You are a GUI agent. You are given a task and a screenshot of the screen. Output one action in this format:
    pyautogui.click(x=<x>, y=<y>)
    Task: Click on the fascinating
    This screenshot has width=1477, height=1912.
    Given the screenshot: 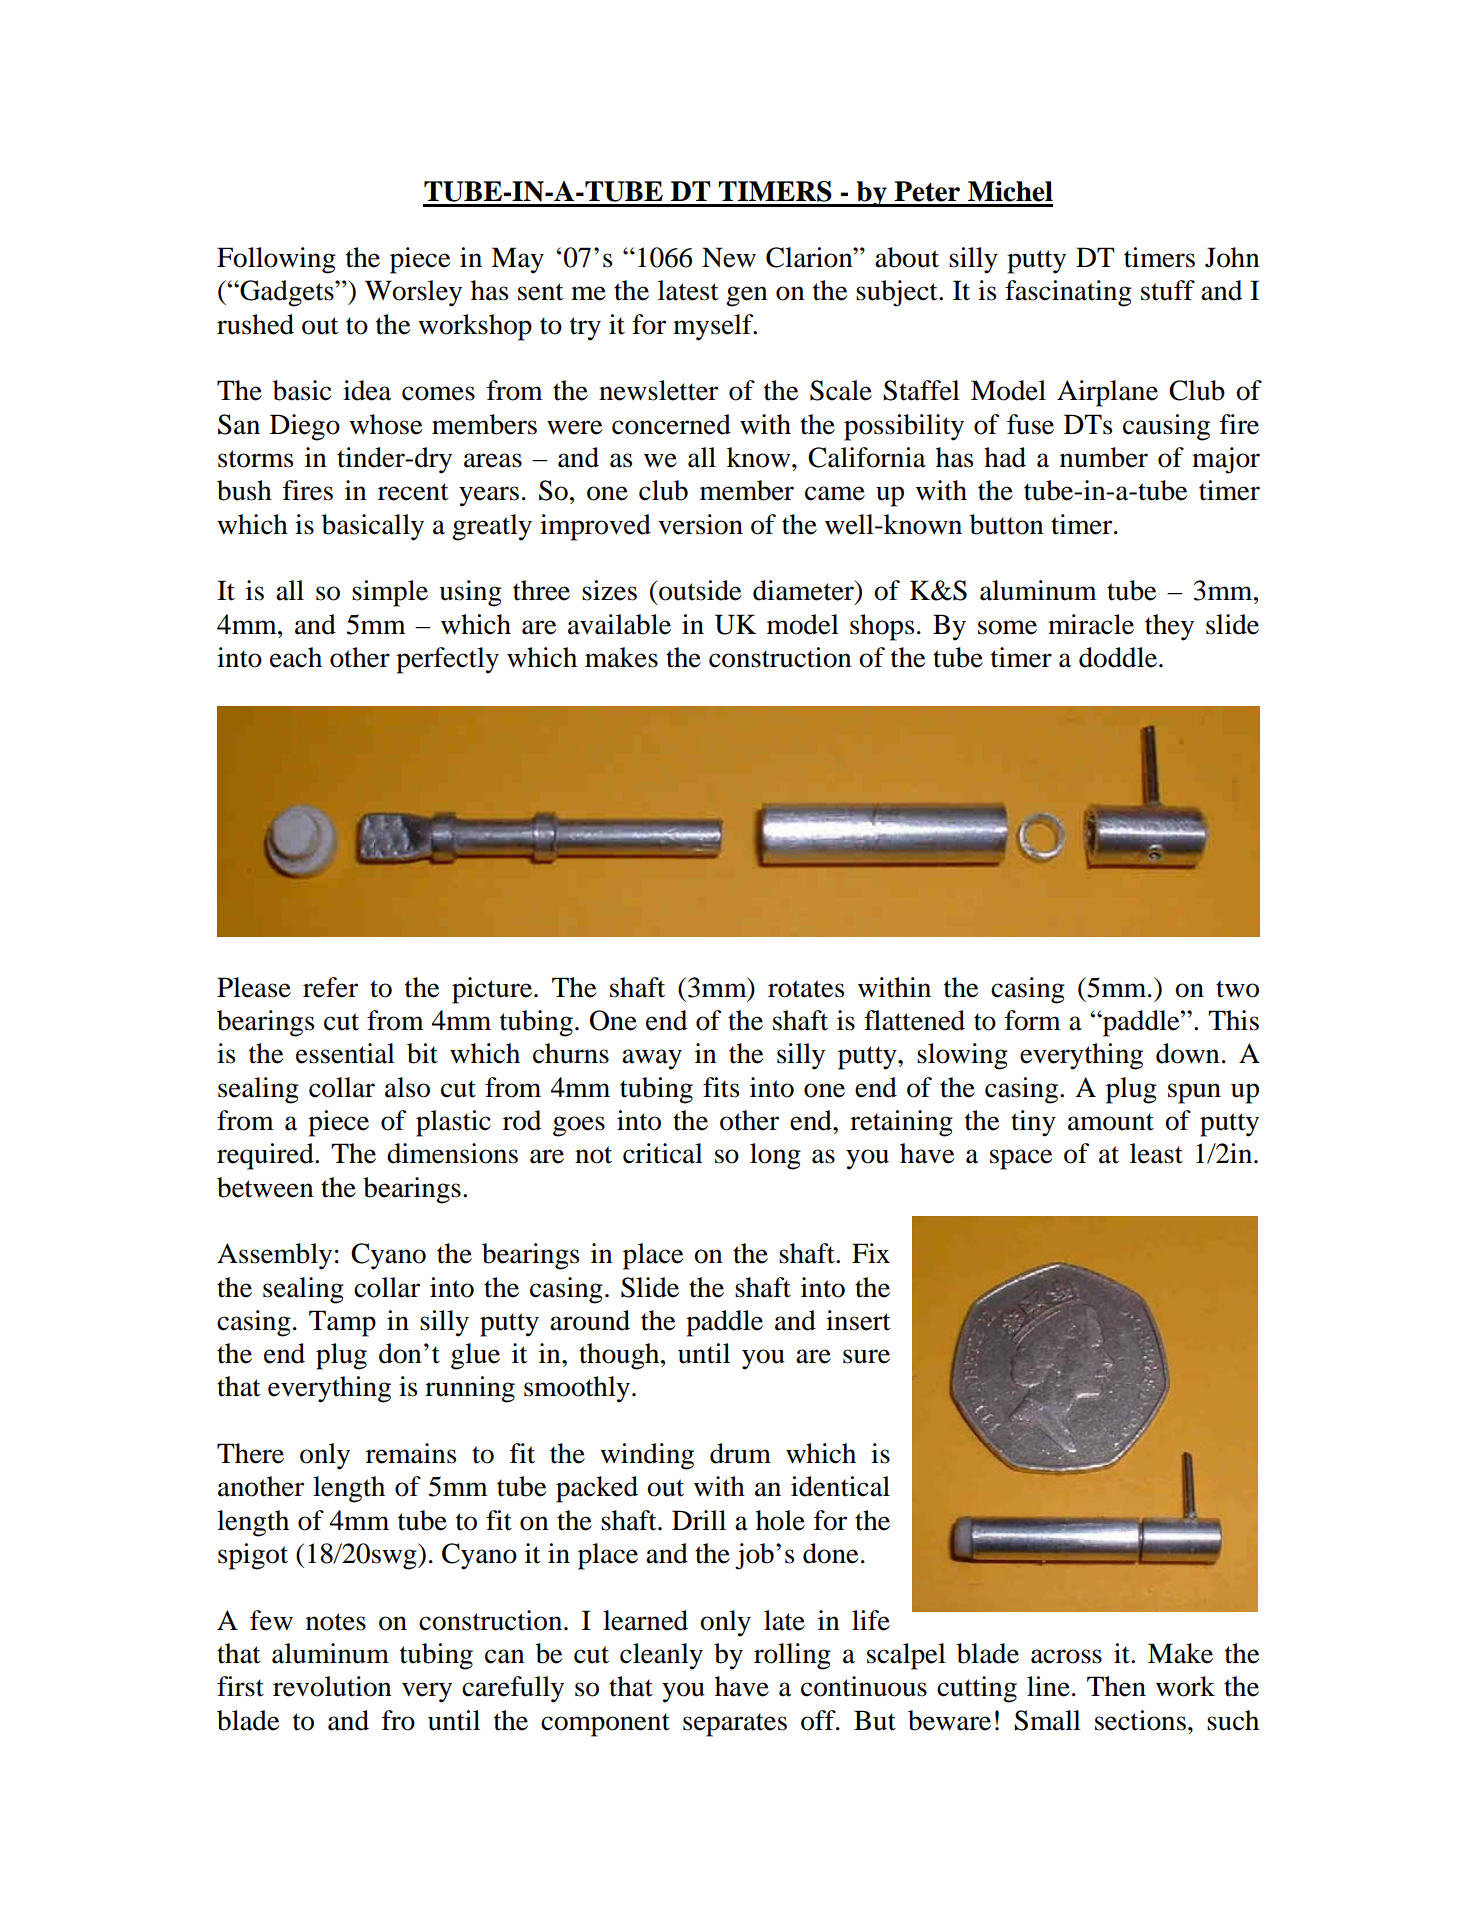 What is the action you would take?
    pyautogui.click(x=1068, y=293)
